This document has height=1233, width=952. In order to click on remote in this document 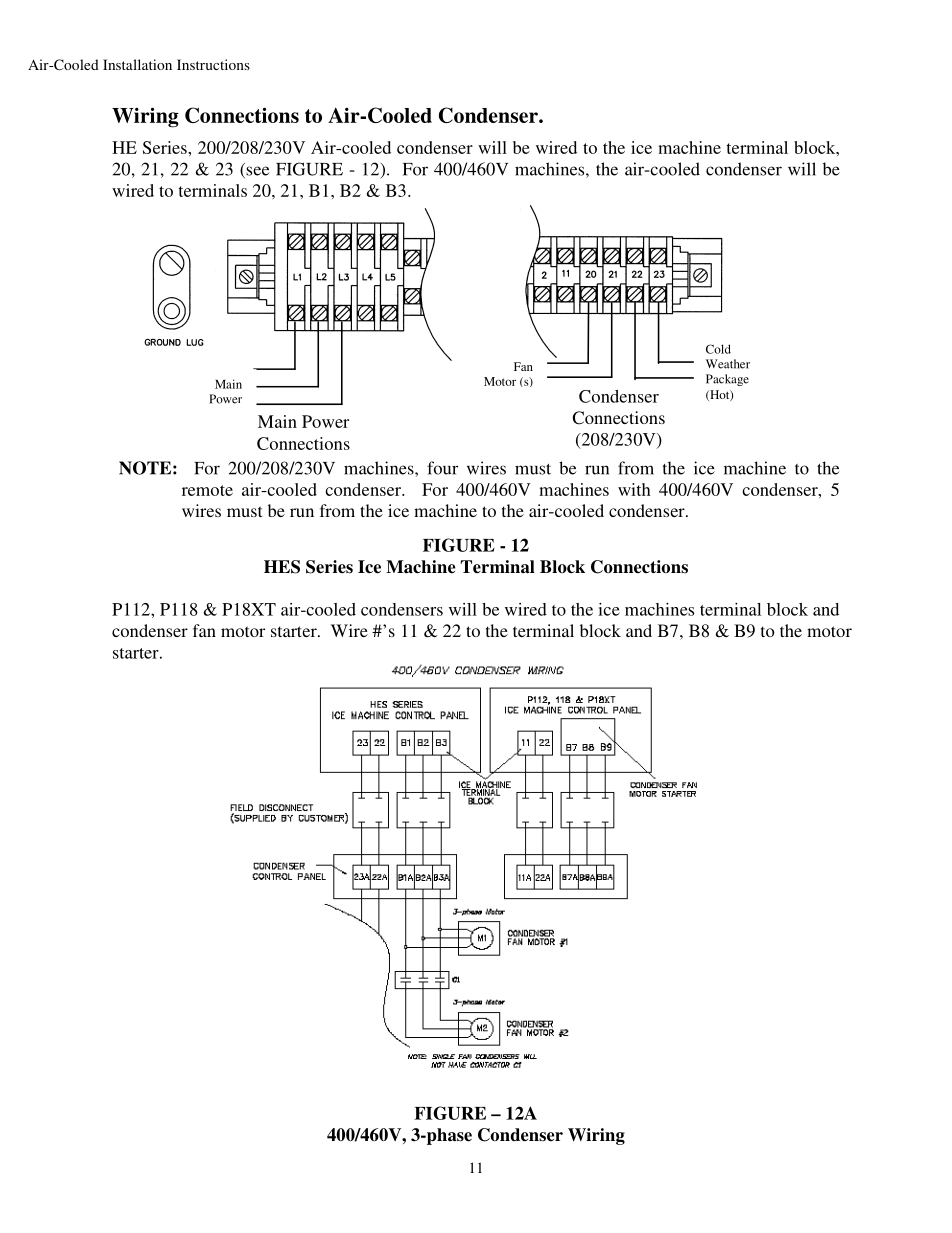, I will do `click(207, 490)`.
